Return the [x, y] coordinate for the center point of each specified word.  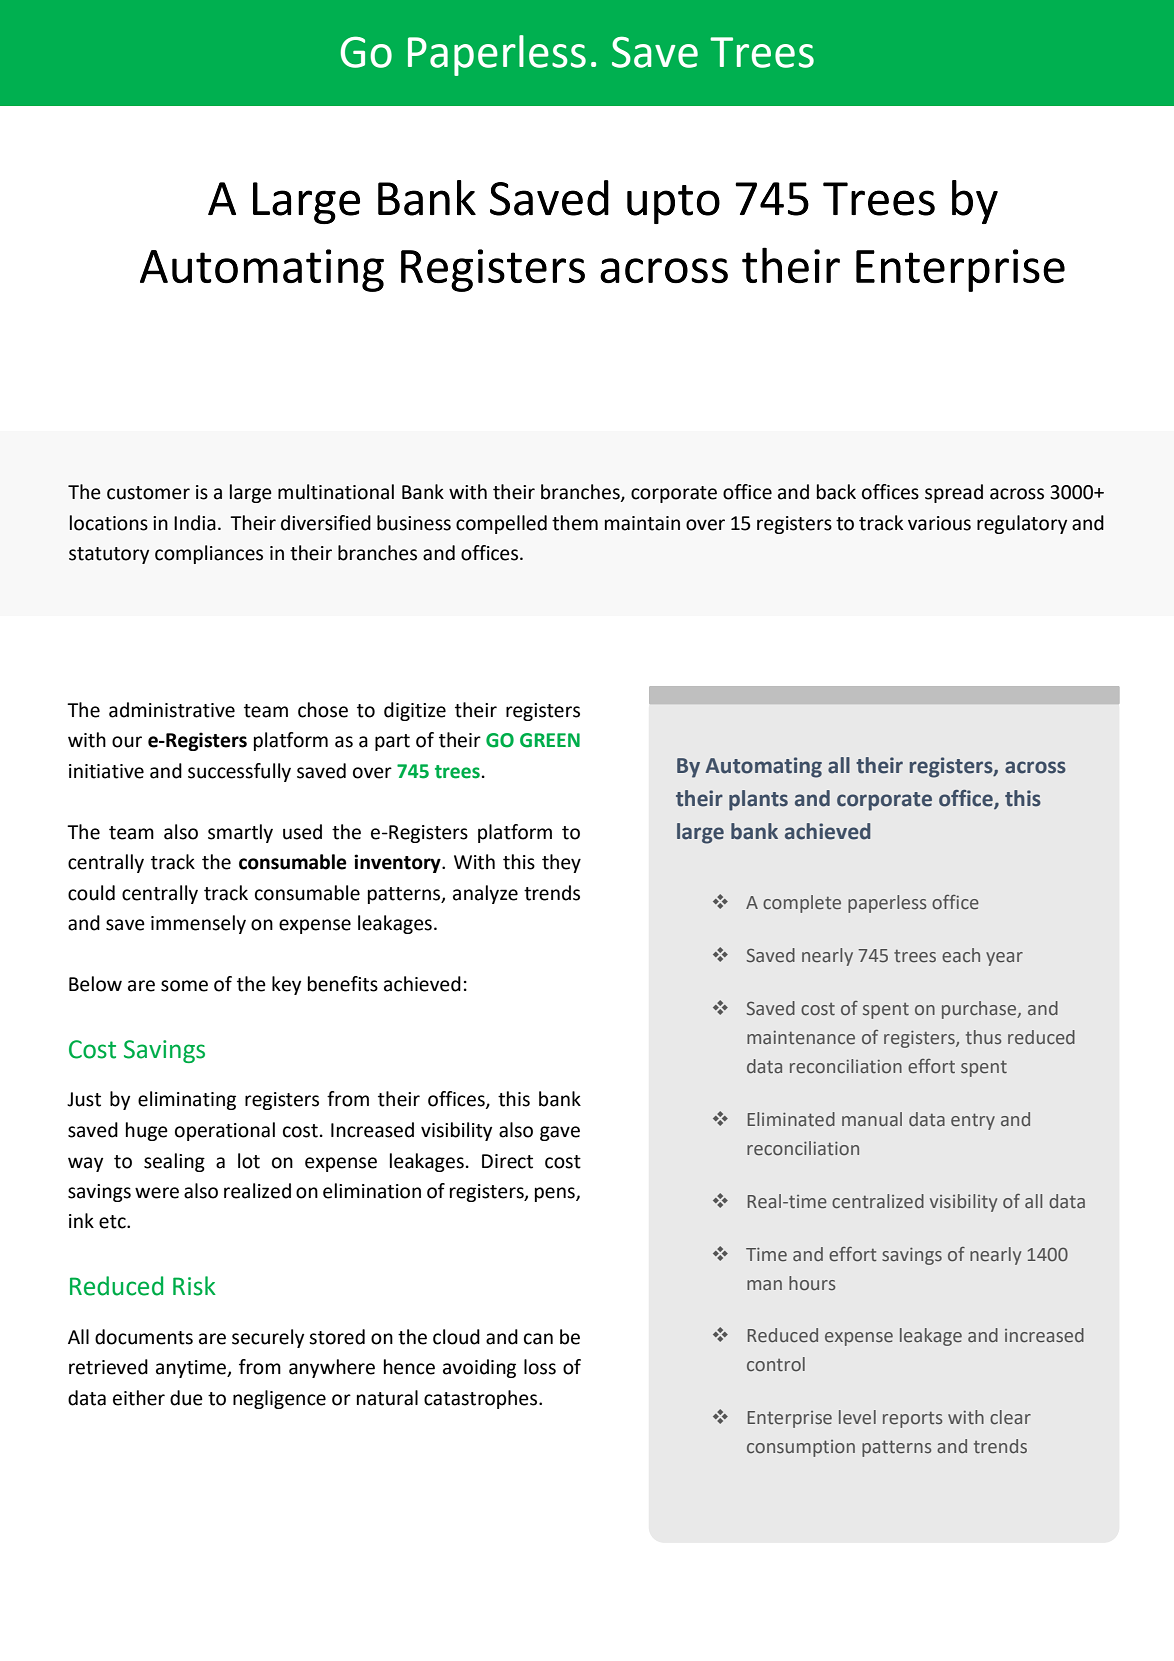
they [561, 863]
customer [148, 493]
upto [673, 204]
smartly [240, 833]
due [186, 1398]
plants [758, 800]
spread [954, 493]
